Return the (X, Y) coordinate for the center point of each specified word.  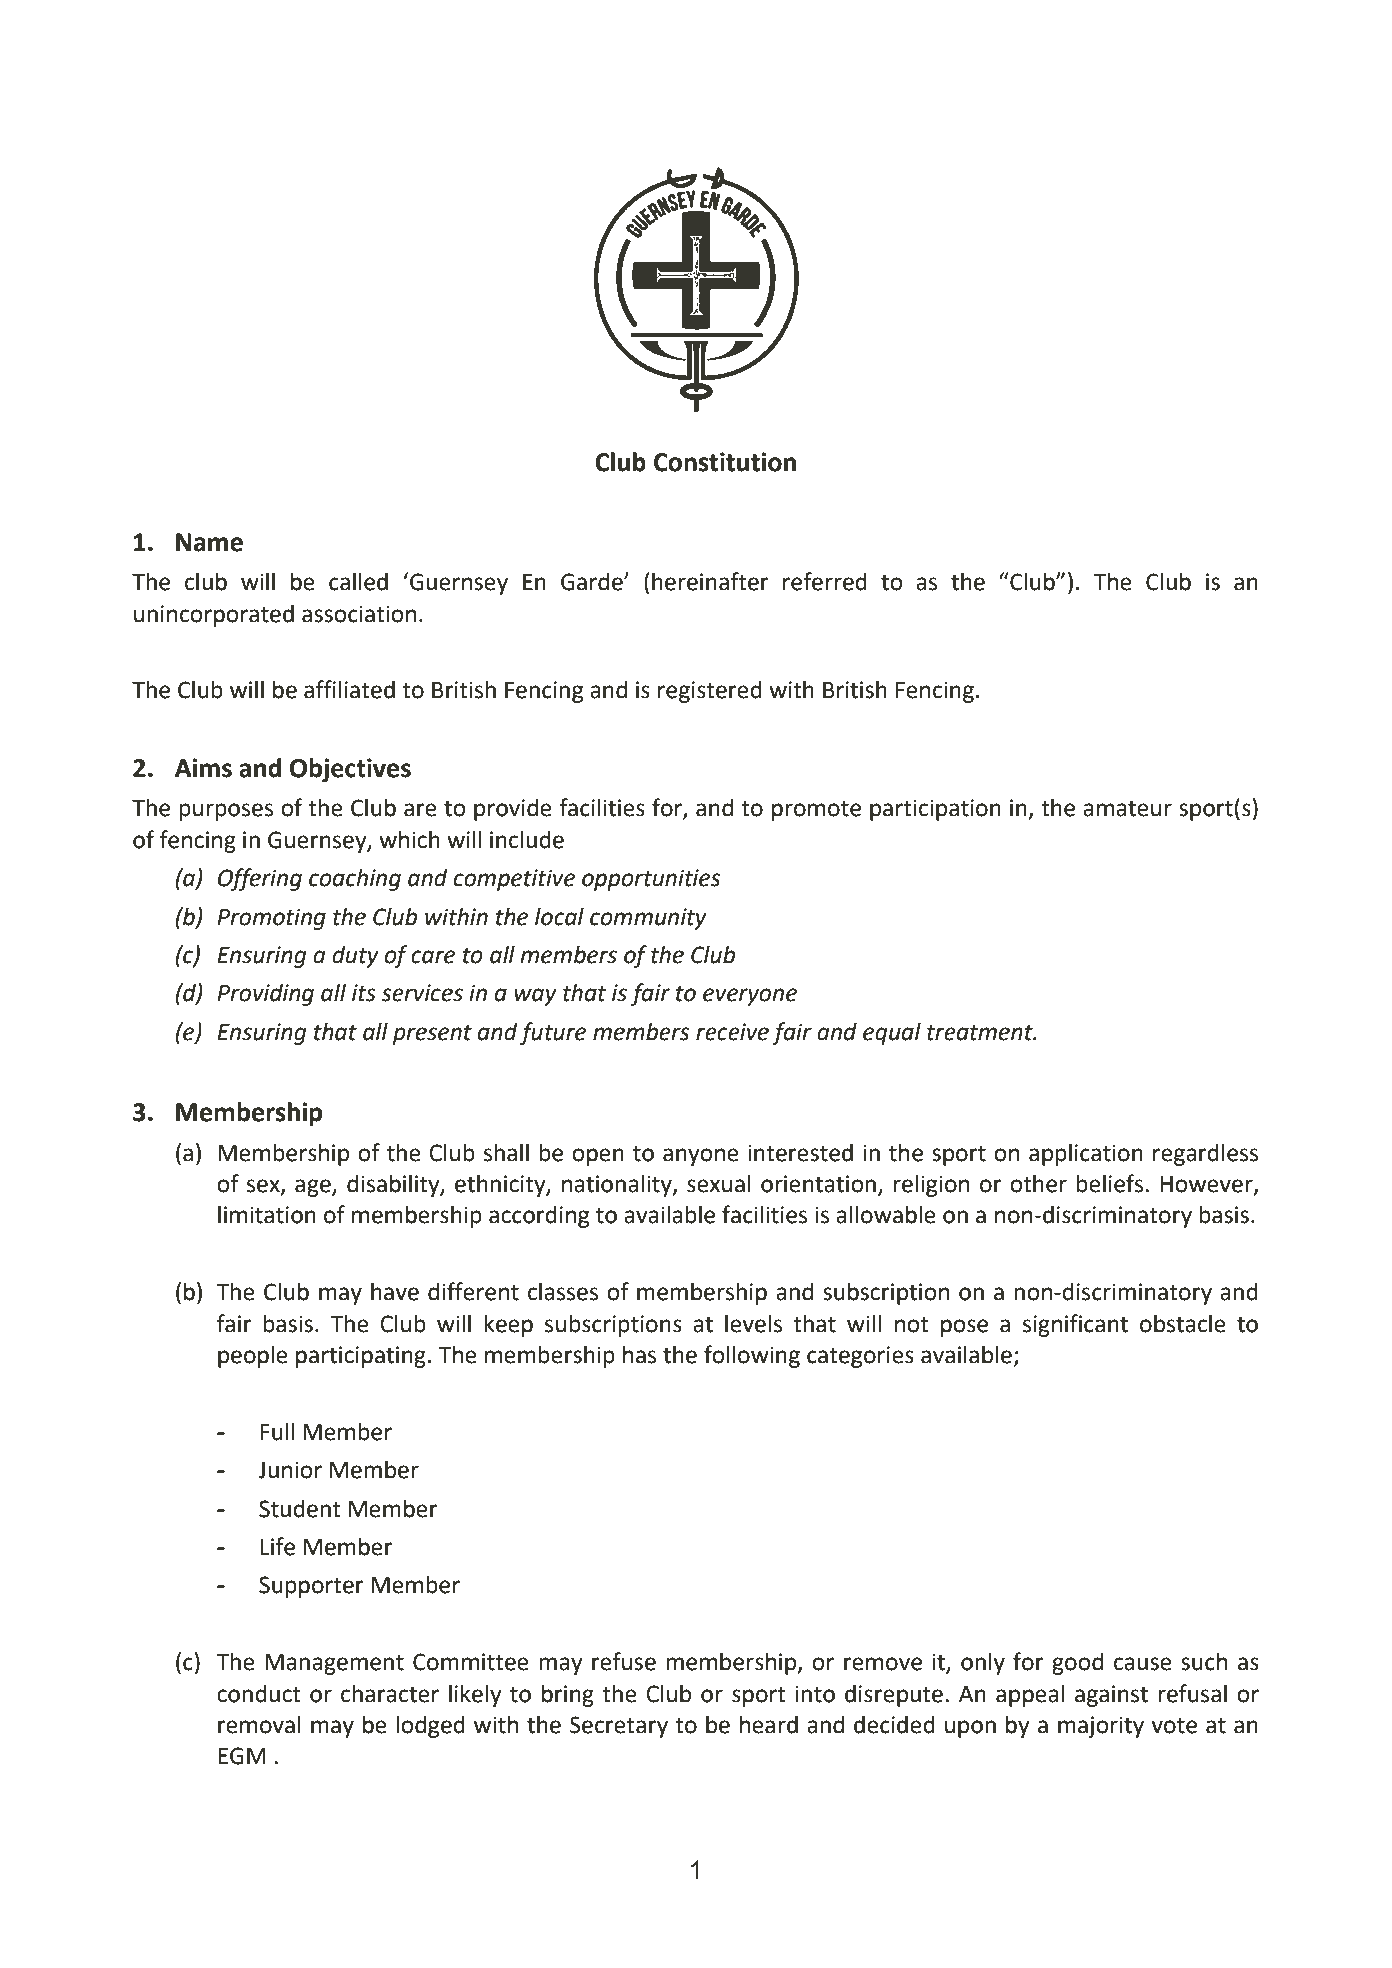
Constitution (725, 462)
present (432, 1034)
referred (825, 581)
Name (209, 542)
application (1086, 1154)
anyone (701, 1157)
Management (334, 1664)
